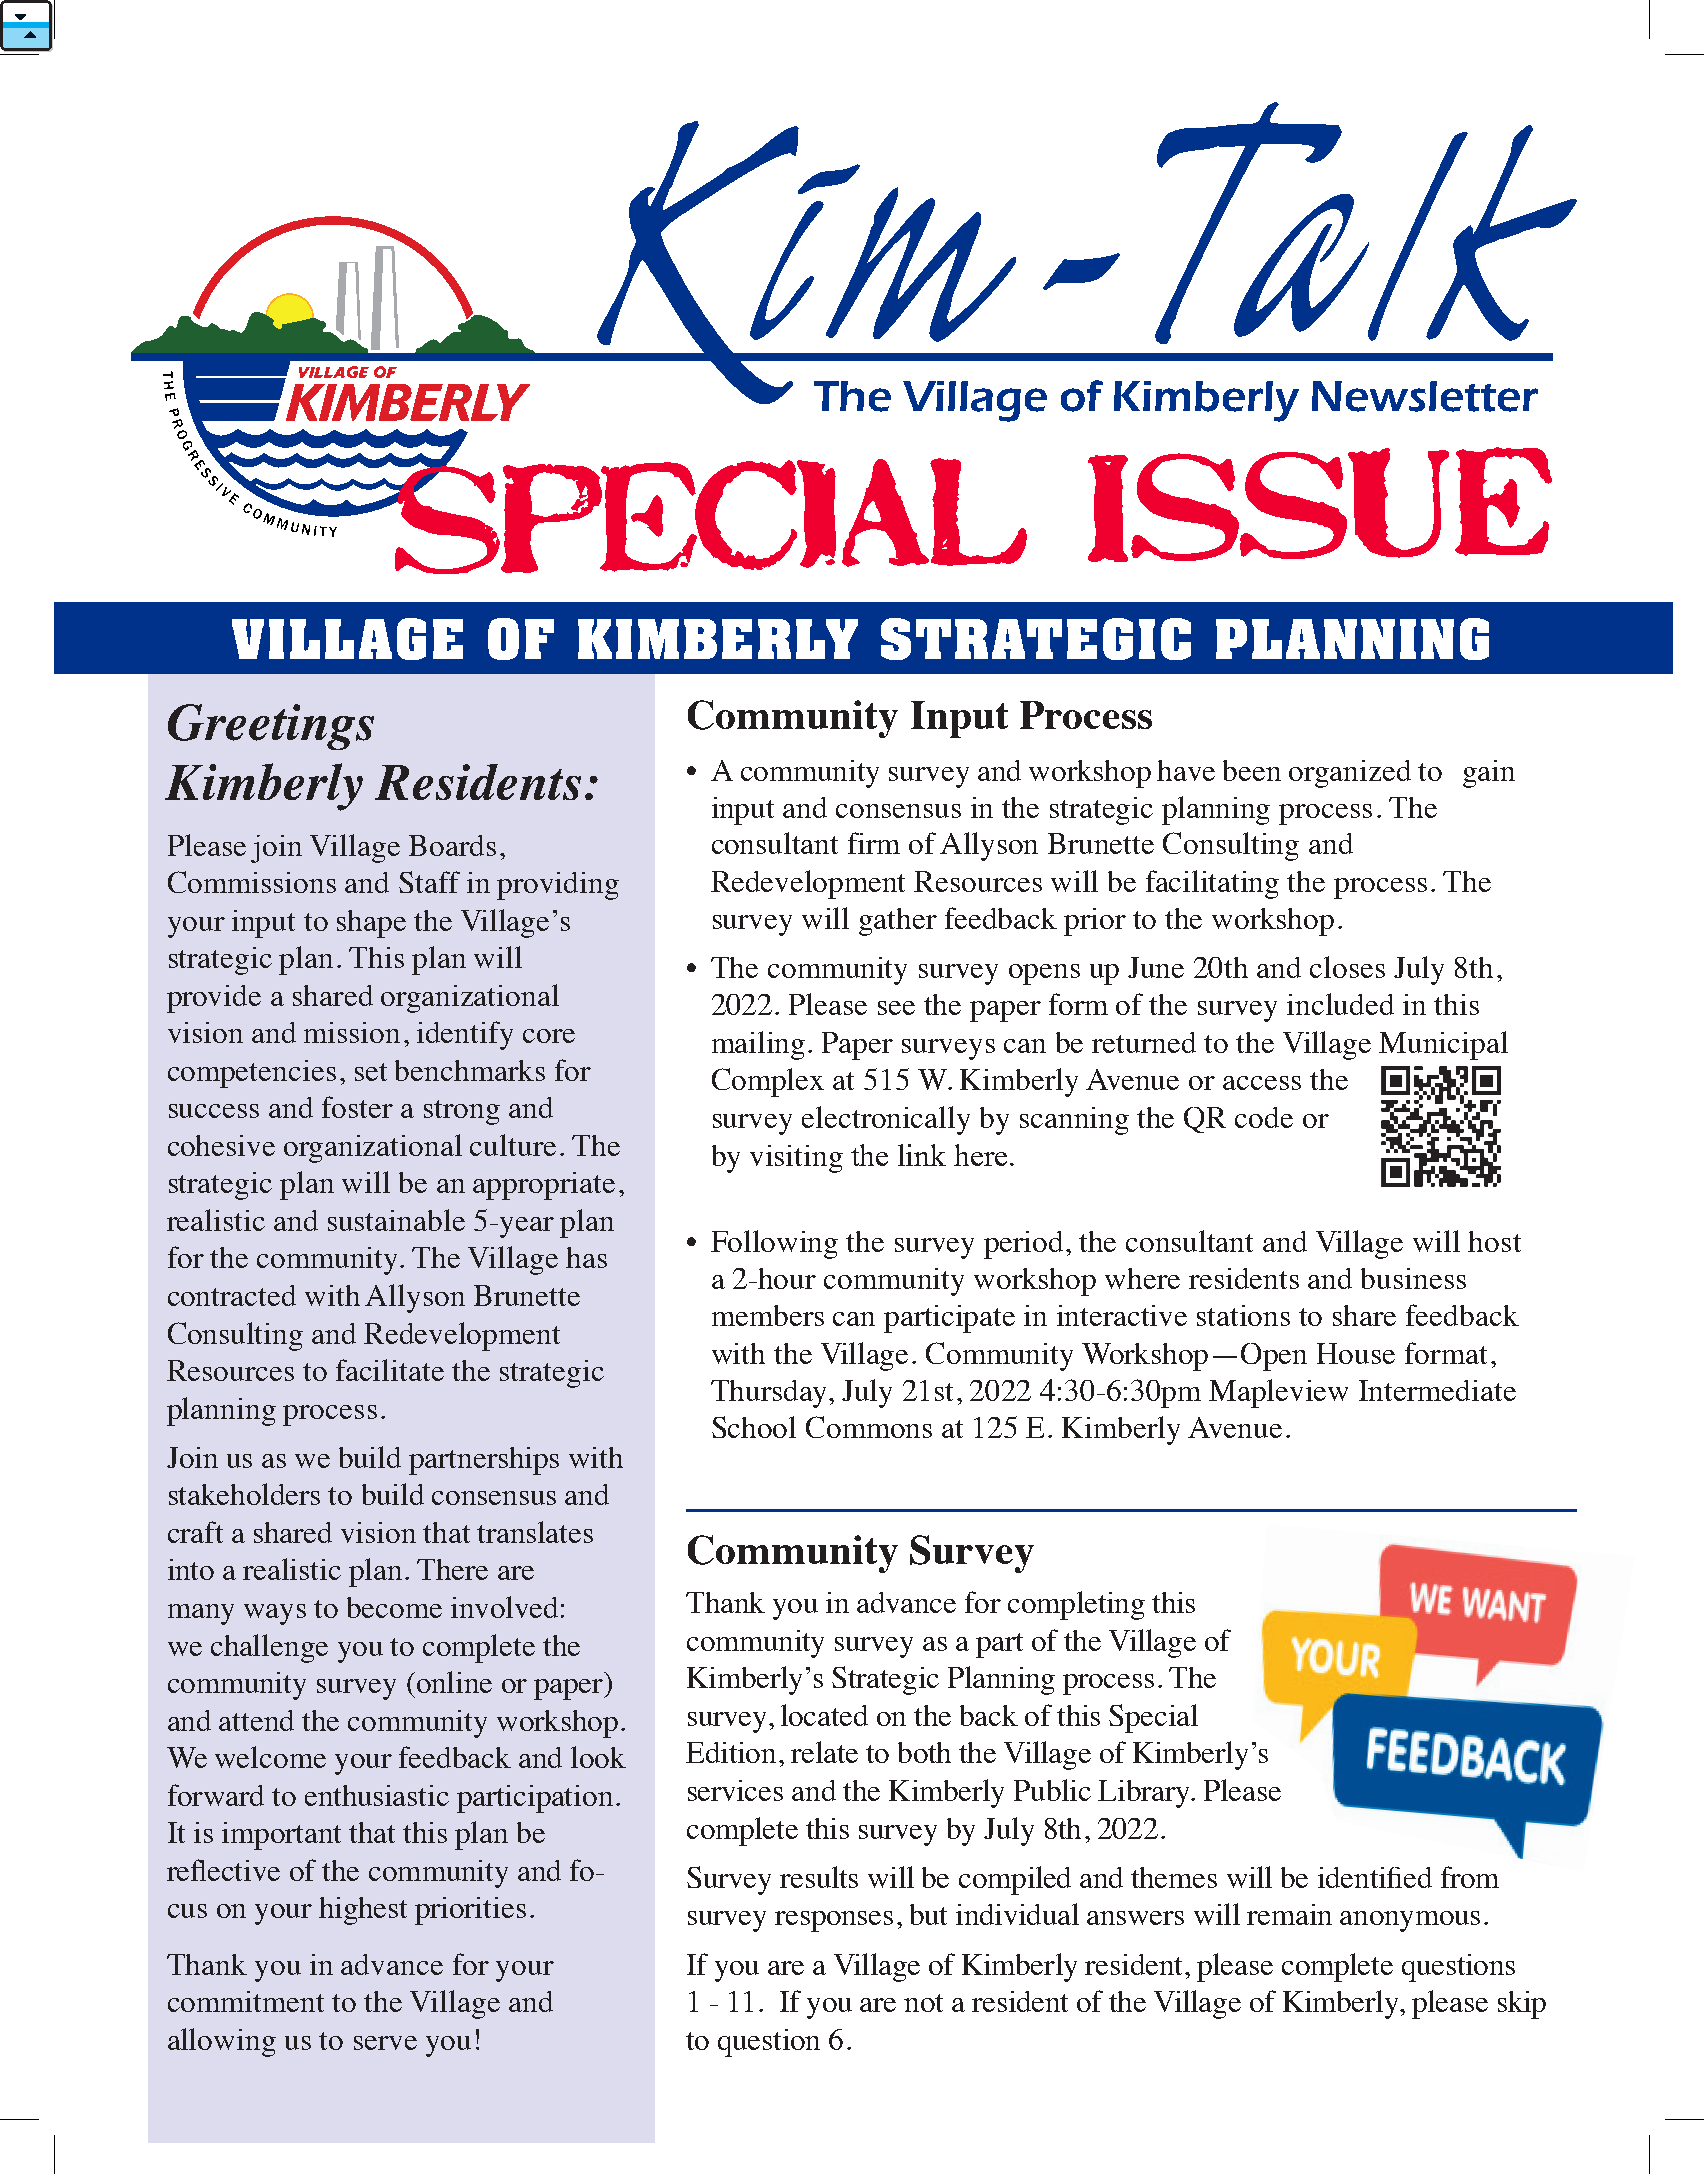 The width and height of the screenshot is (1704, 2174). Describe the element at coordinates (1425, 396) in the screenshot. I see `Newsletter` at that location.
